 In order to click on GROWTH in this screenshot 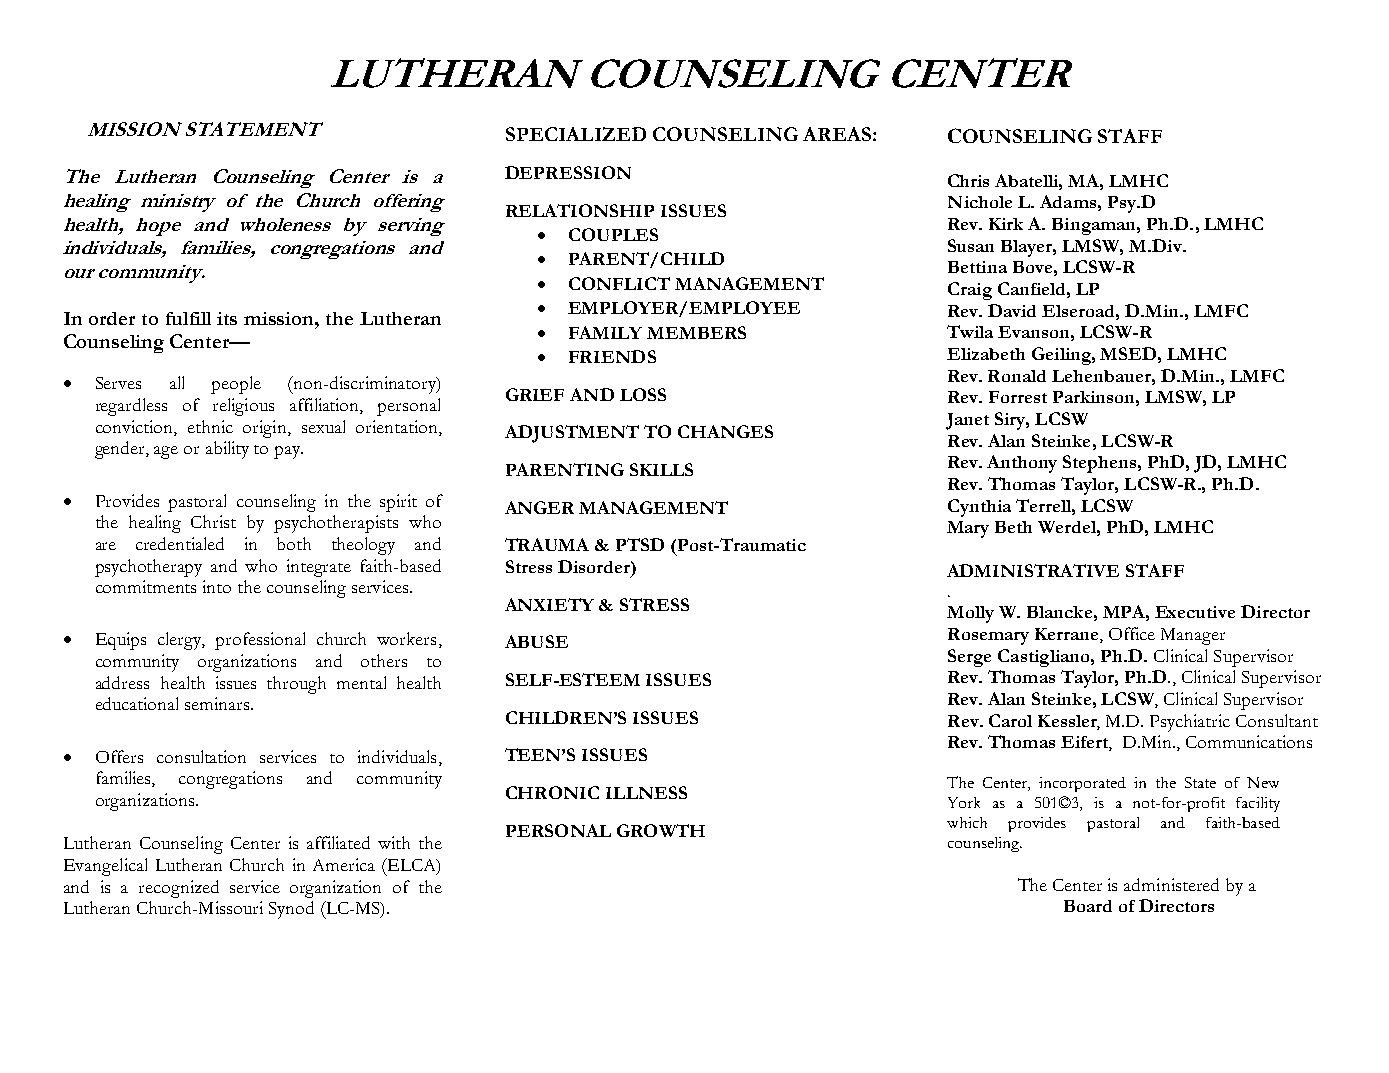, I will do `click(661, 830)`.
